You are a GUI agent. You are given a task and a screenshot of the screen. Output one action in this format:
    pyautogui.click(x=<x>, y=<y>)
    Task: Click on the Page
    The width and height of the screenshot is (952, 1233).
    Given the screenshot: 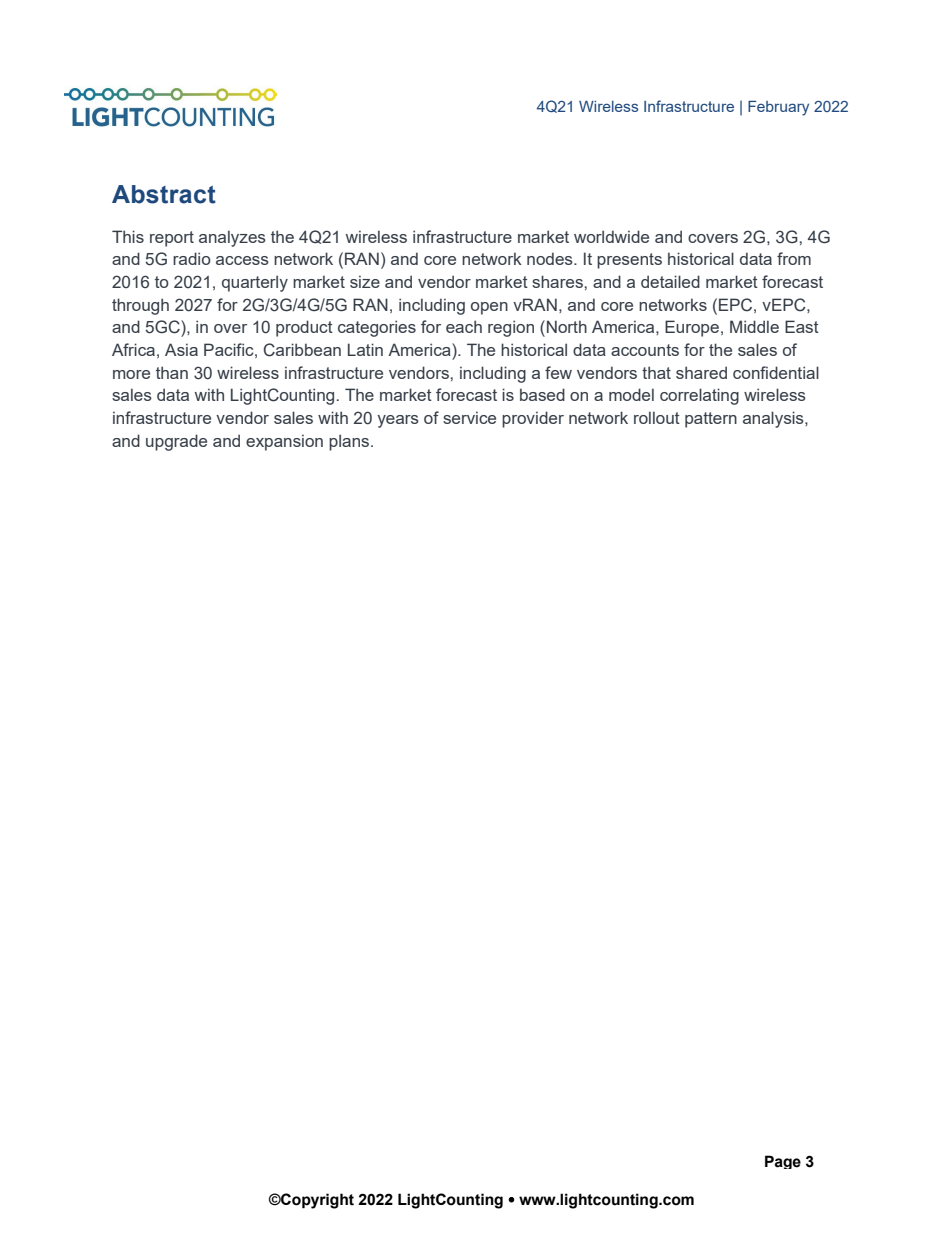 What is the action you would take?
    pyautogui.click(x=783, y=1162)
